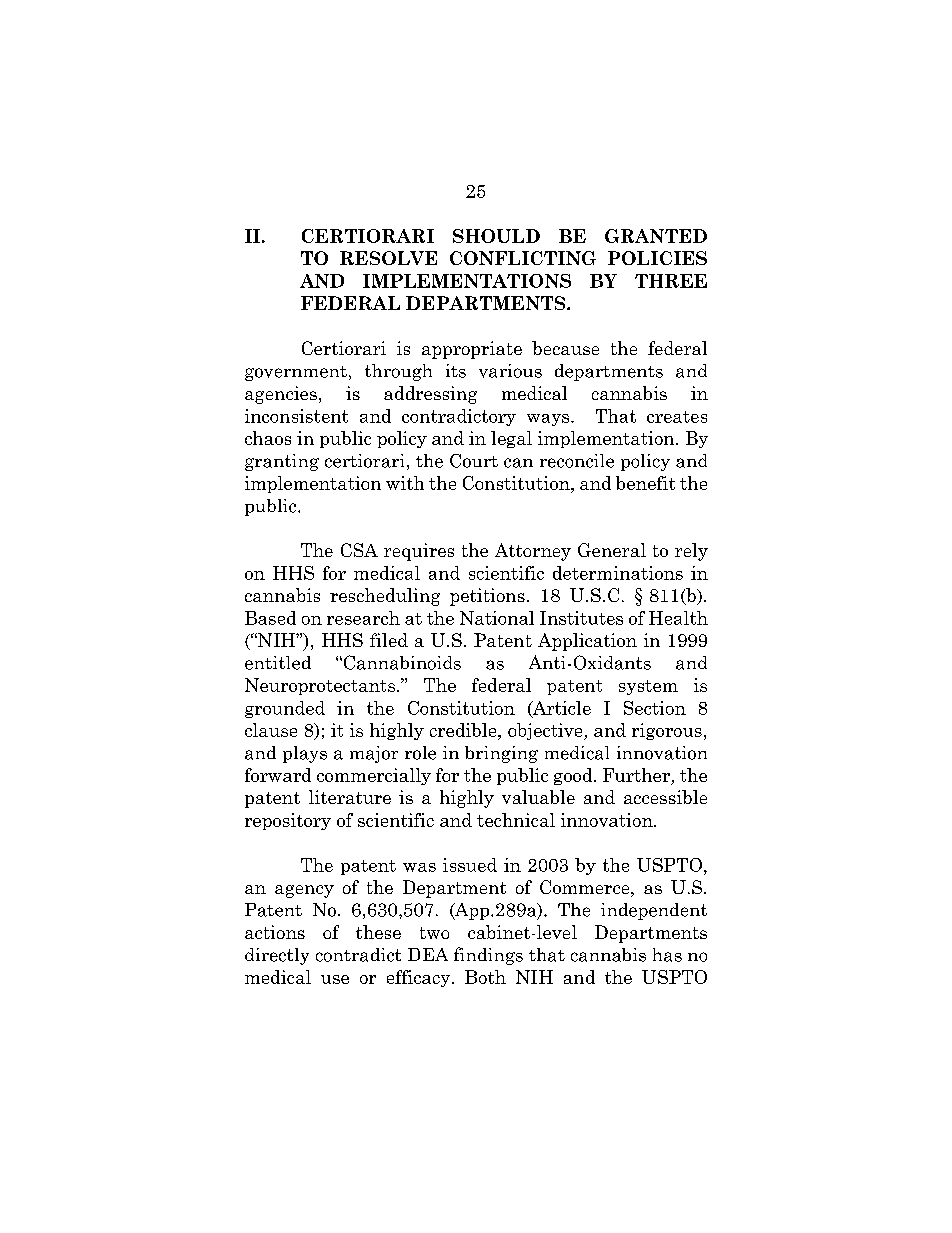 The image size is (952, 1233). I want to click on Court, so click(474, 461).
